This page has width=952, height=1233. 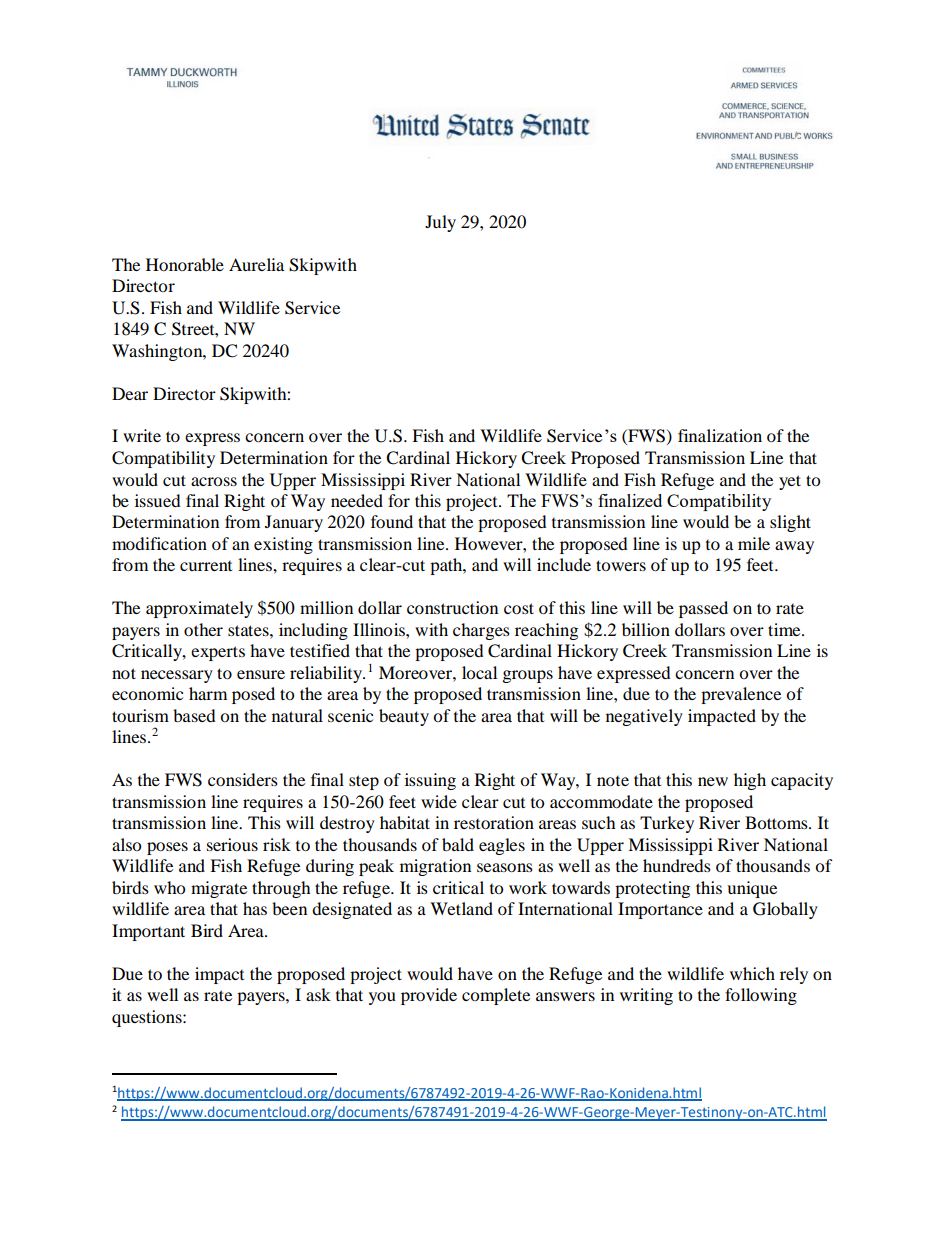 I want to click on serious, so click(x=232, y=844).
